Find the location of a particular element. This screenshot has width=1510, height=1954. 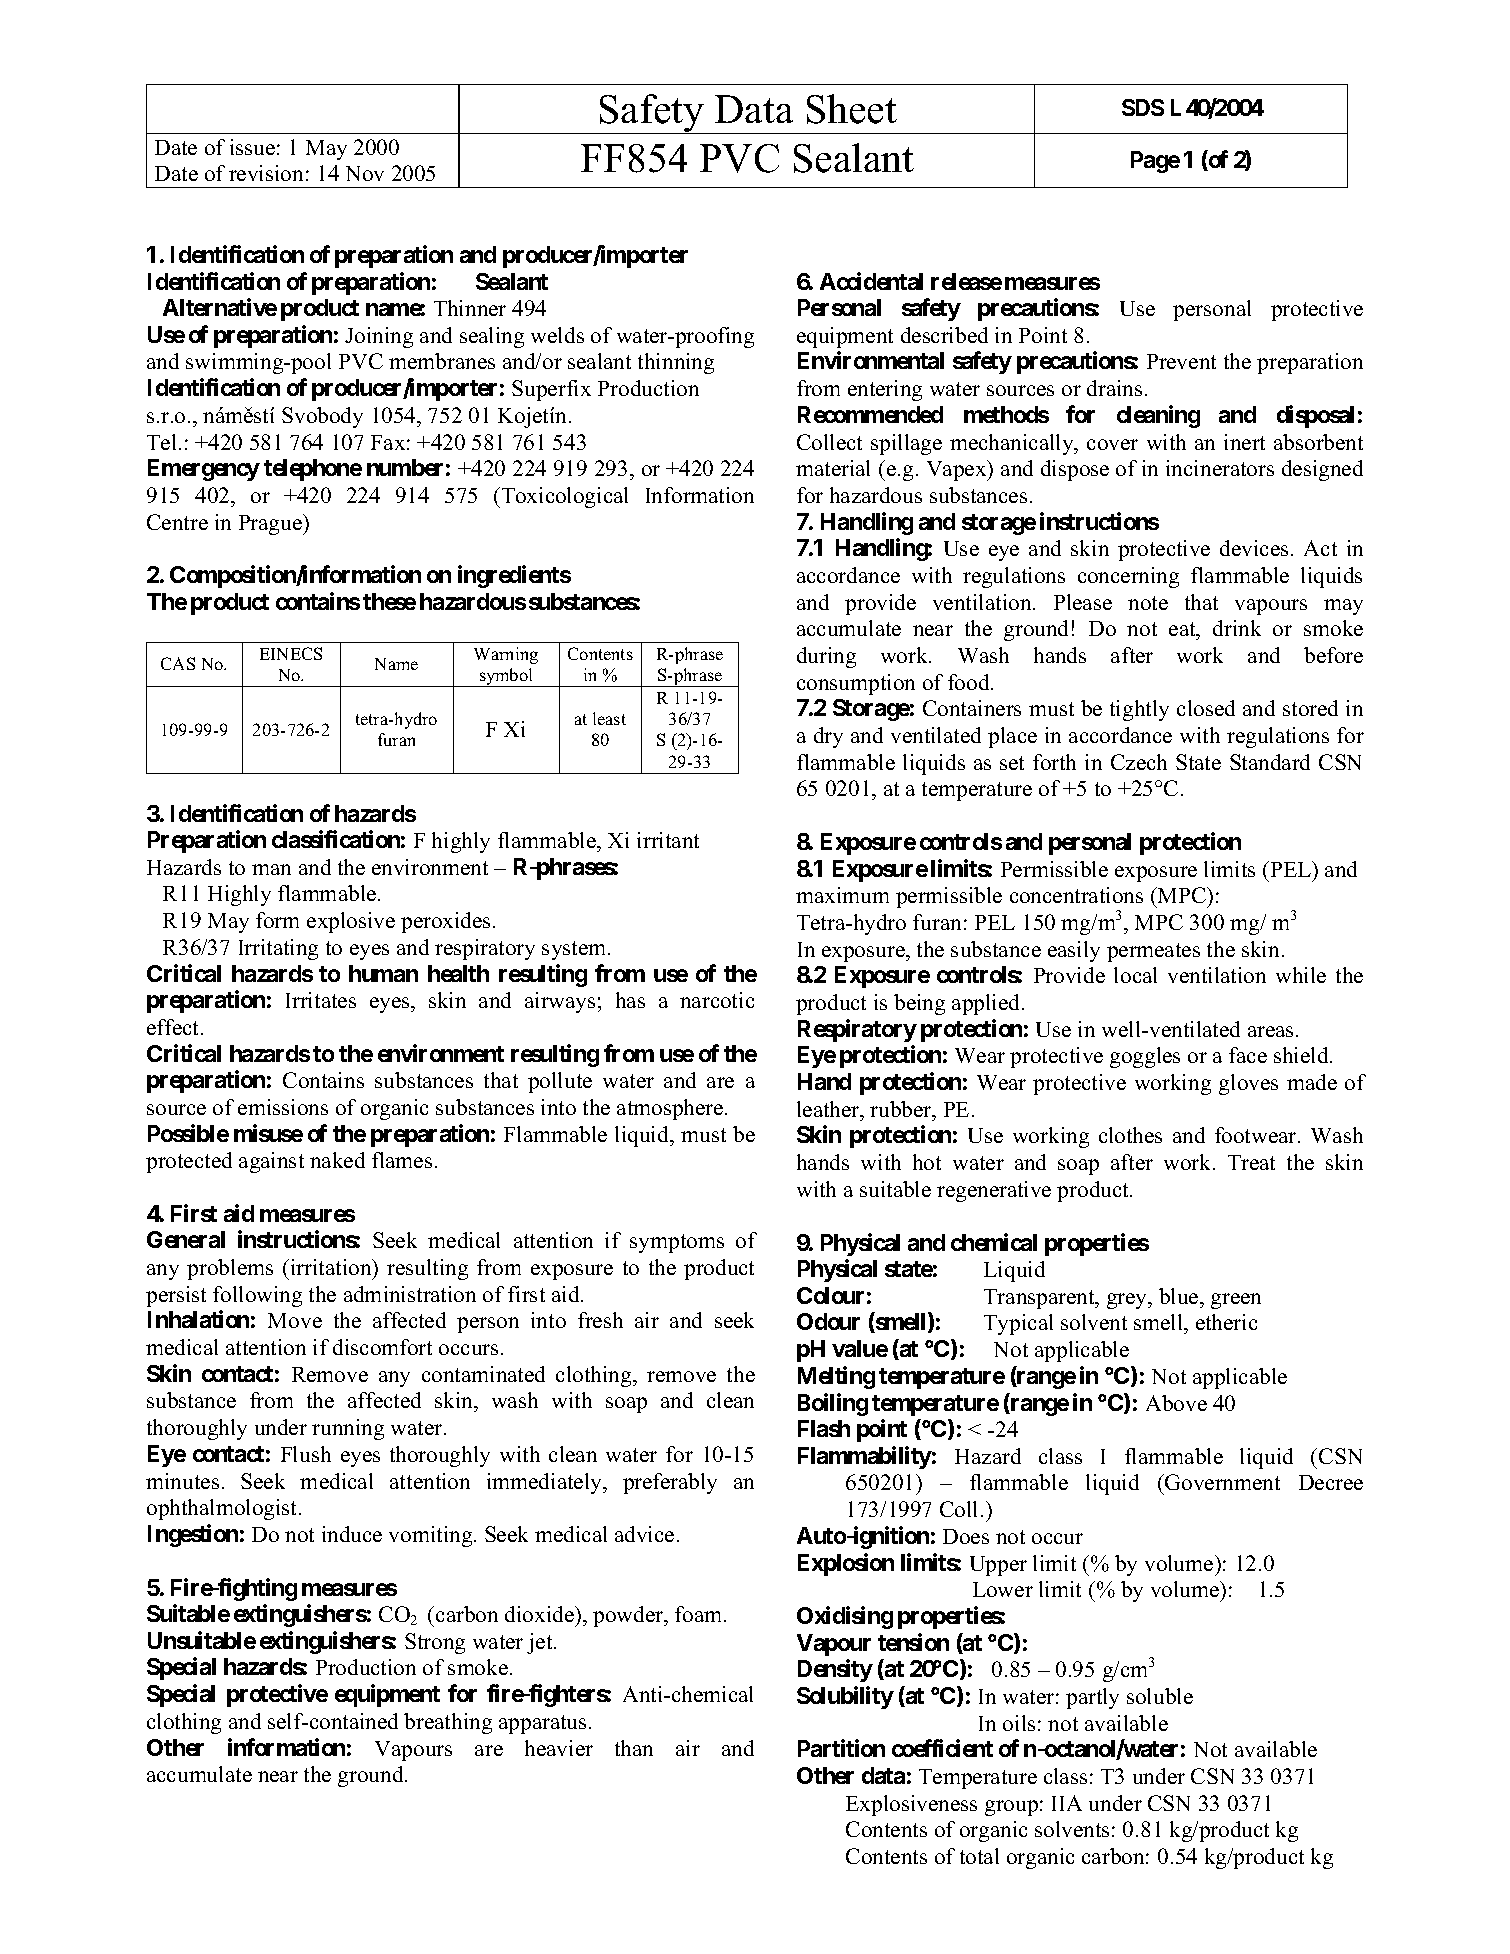

SDS is located at coordinates (1143, 107).
